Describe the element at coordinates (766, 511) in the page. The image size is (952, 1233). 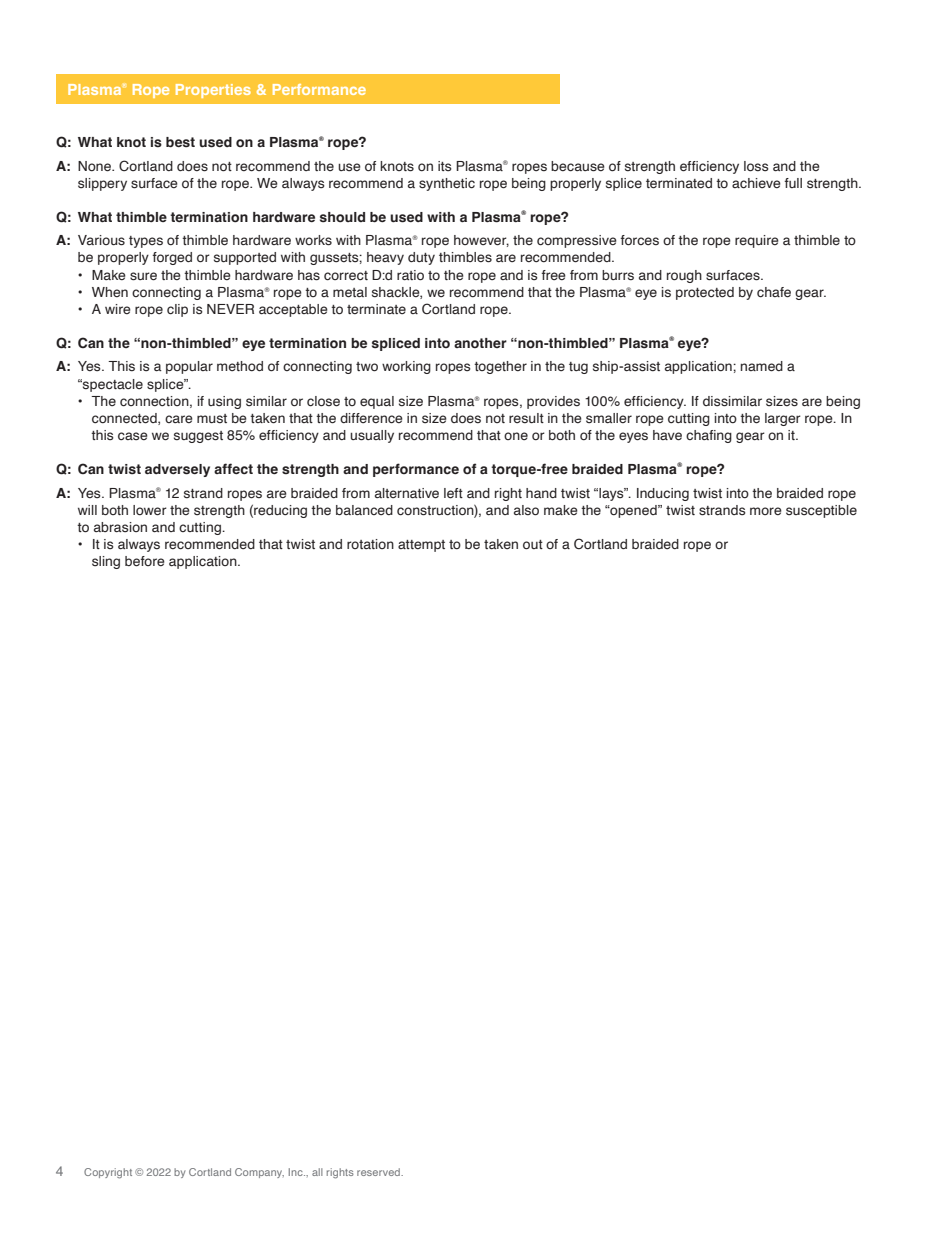
I see `more` at that location.
